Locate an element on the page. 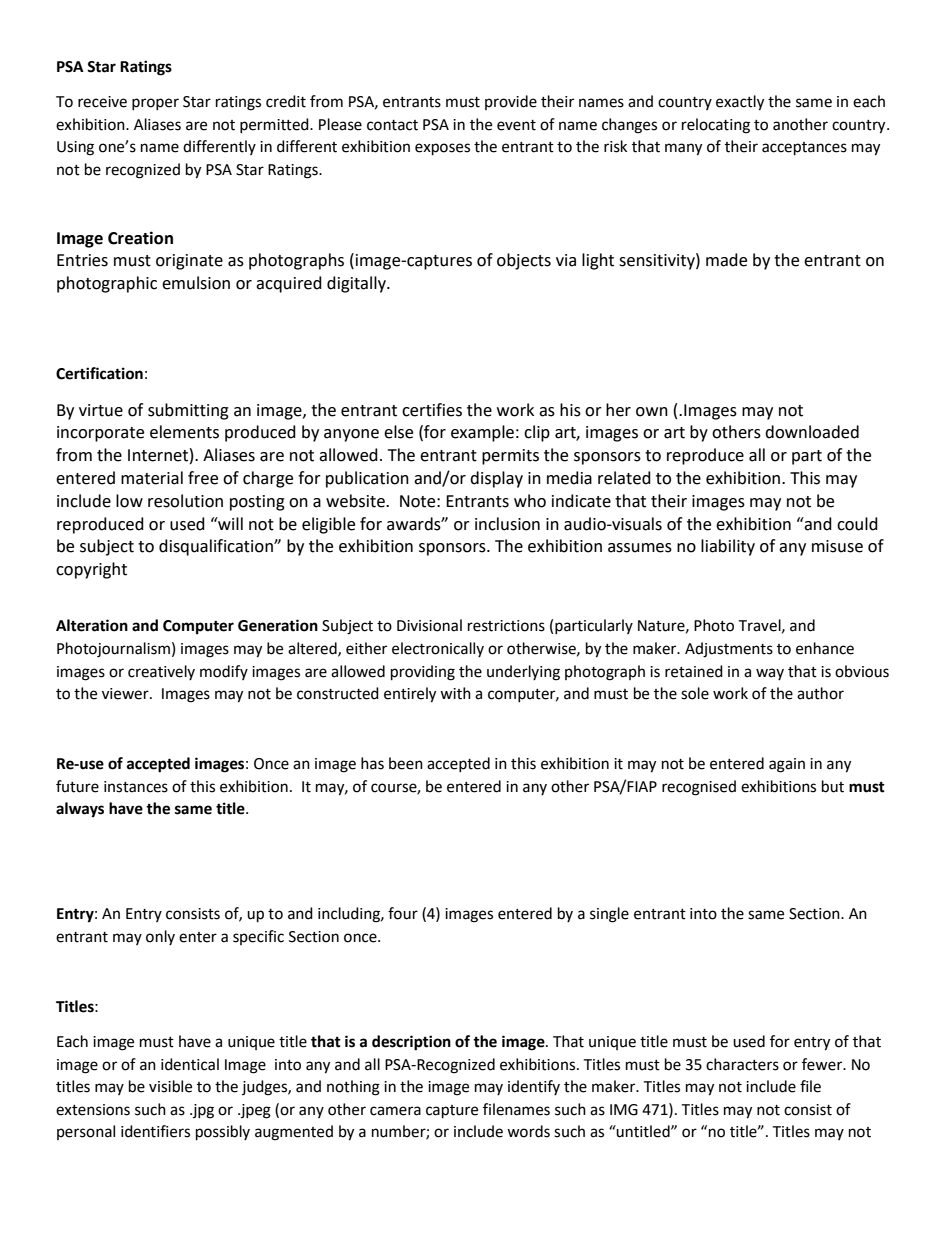  been is located at coordinates (406, 763).
